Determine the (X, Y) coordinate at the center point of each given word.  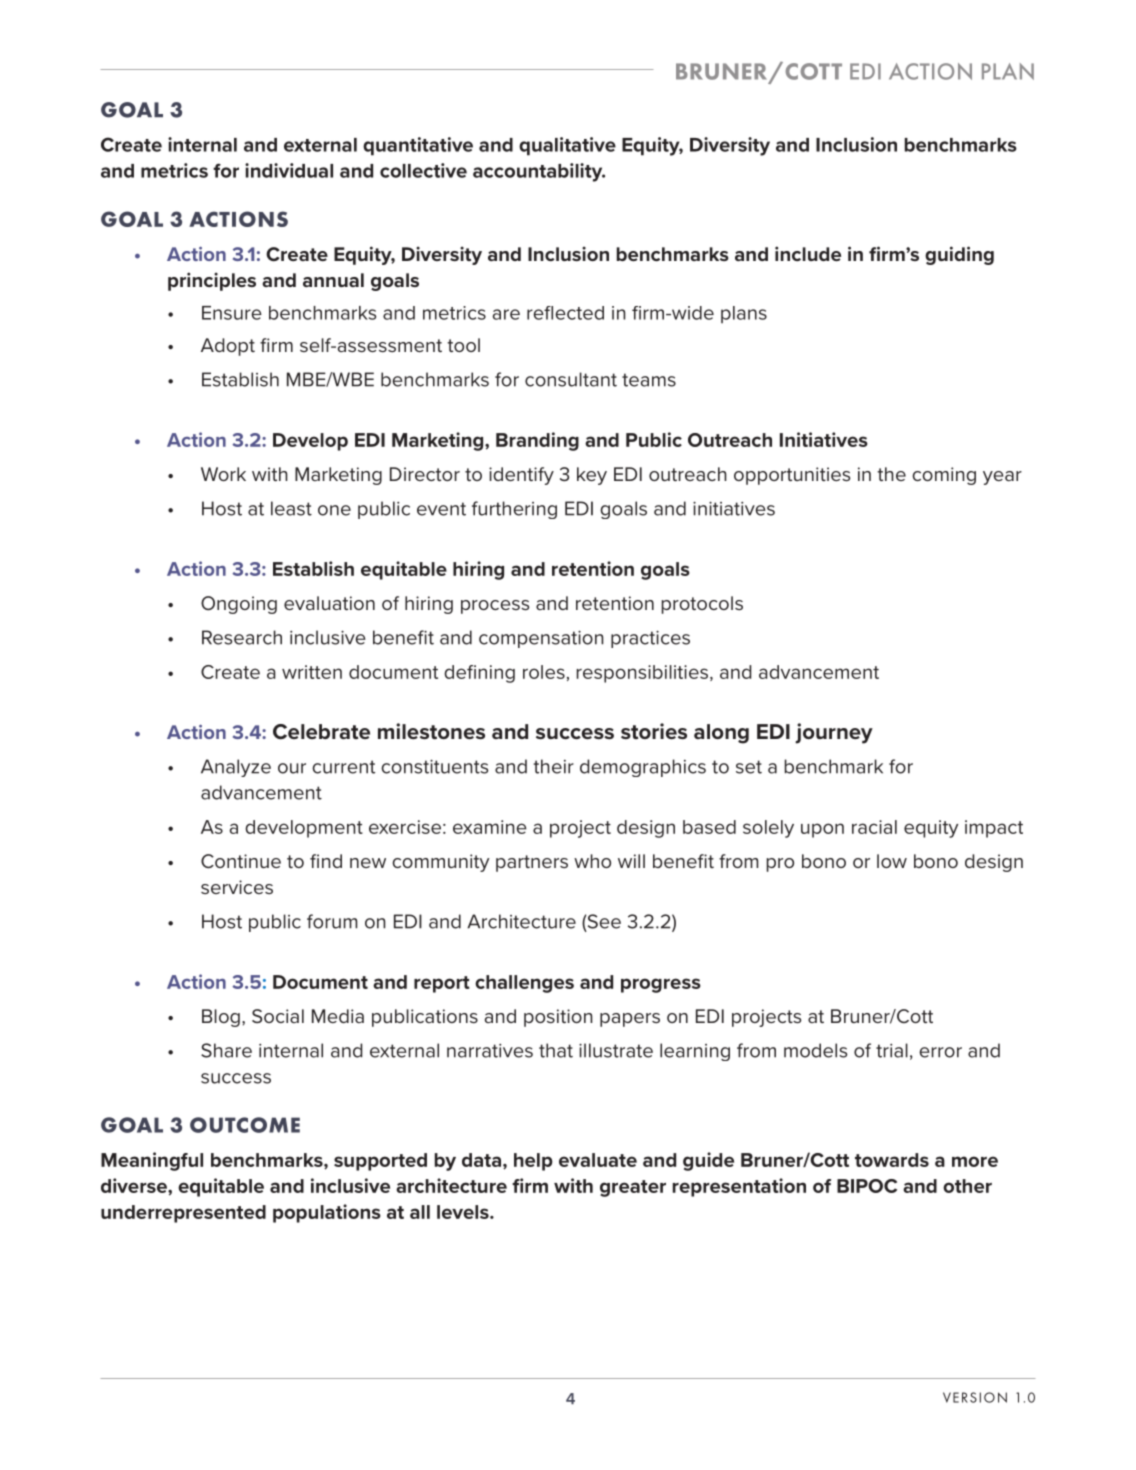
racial (874, 827)
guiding (959, 255)
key (592, 476)
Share (226, 1050)
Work (223, 474)
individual (289, 170)
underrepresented (183, 1214)
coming (944, 476)
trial (892, 1050)
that (556, 1050)
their (554, 766)
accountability (539, 172)
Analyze (236, 768)
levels (464, 1212)
